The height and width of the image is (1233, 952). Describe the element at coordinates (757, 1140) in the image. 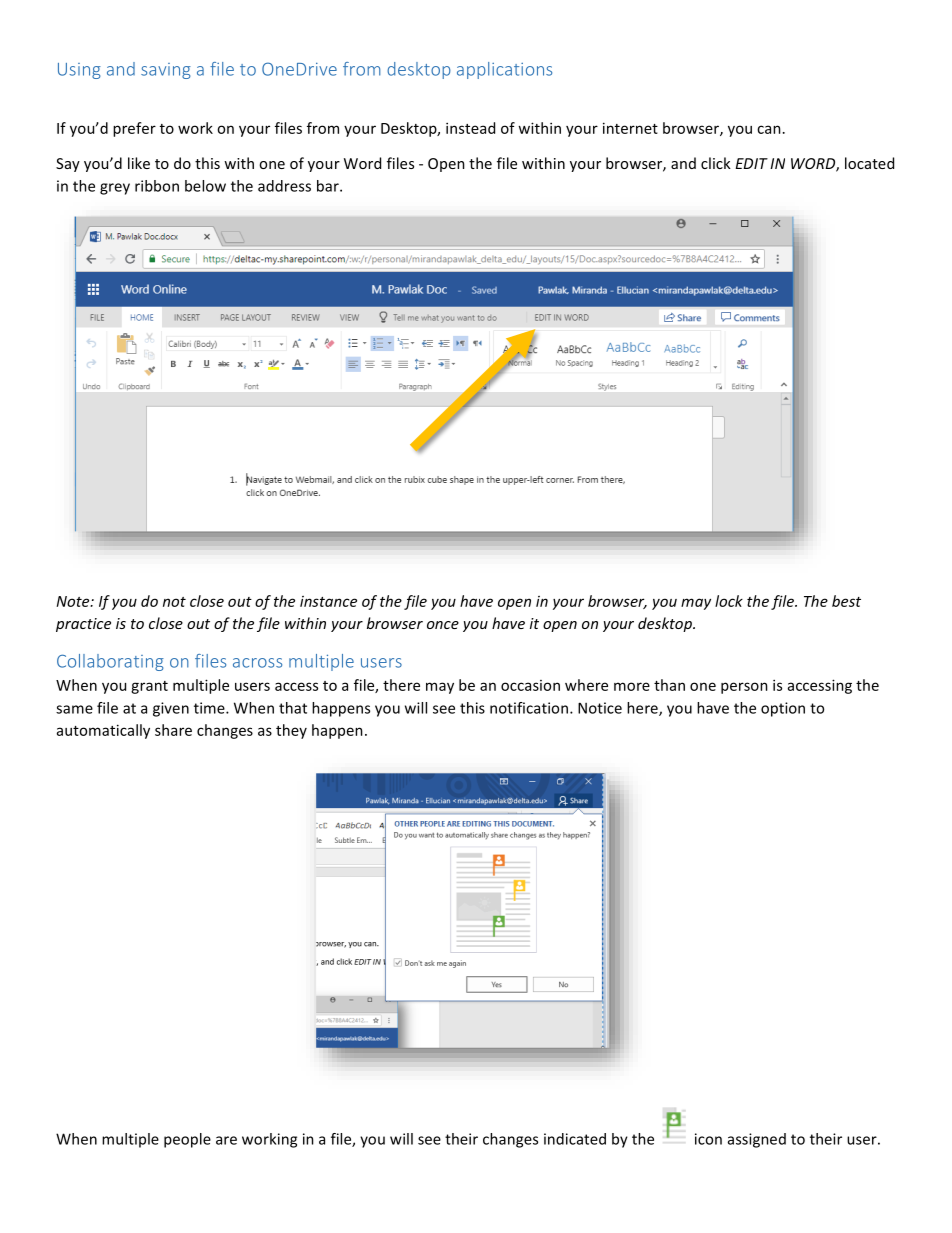

I see `assigned` at that location.
